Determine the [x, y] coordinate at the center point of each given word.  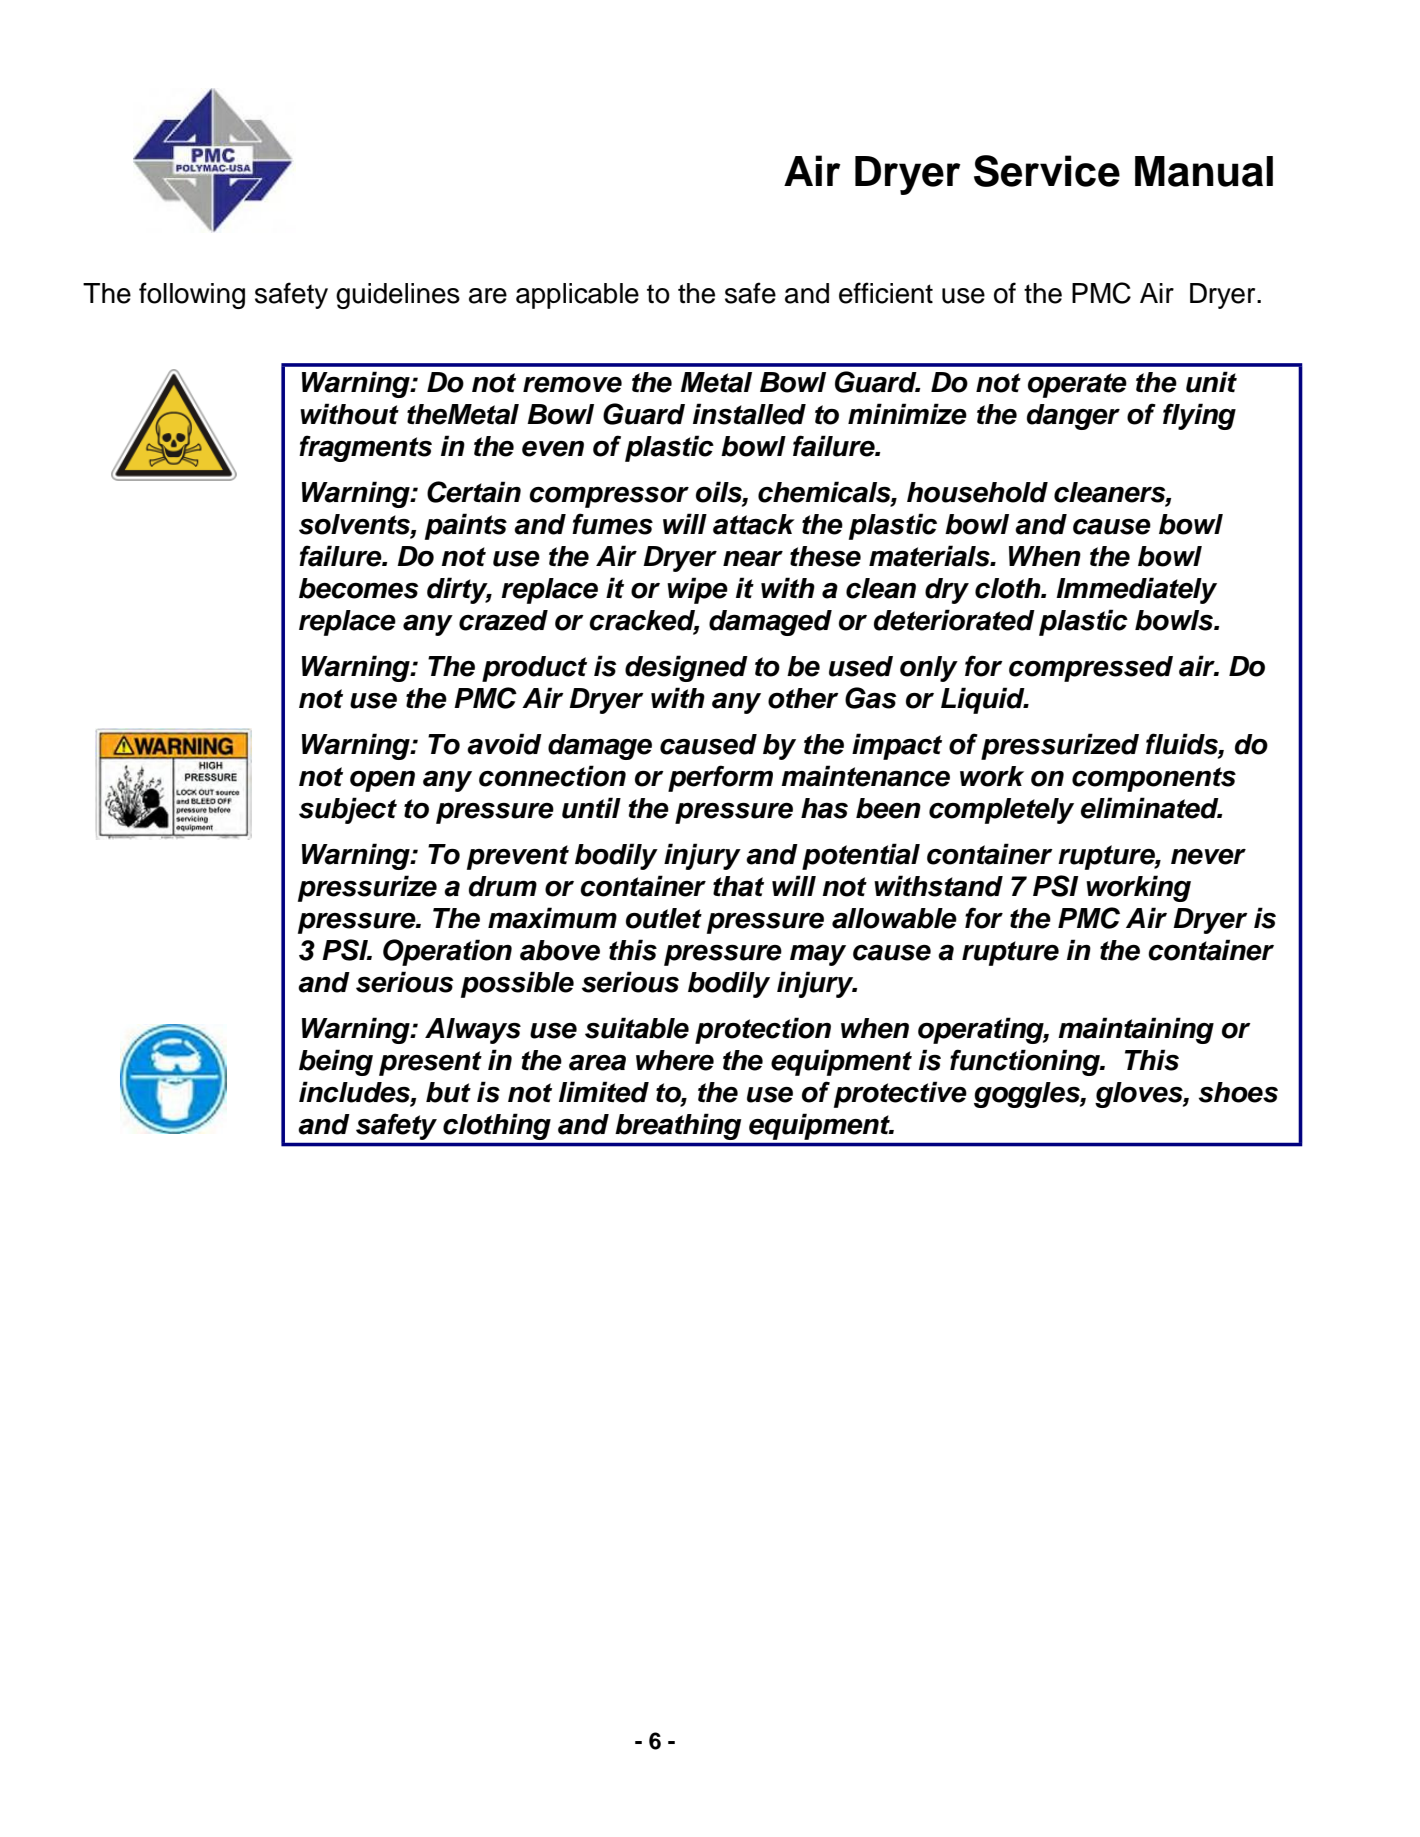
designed [686, 668]
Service [1047, 171]
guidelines [398, 296]
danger [1073, 417]
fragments [365, 448]
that [738, 886]
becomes [359, 588]
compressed [1091, 669]
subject [348, 810]
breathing [678, 1127]
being [336, 1062]
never [1208, 857]
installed [749, 414]
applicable [577, 296]
